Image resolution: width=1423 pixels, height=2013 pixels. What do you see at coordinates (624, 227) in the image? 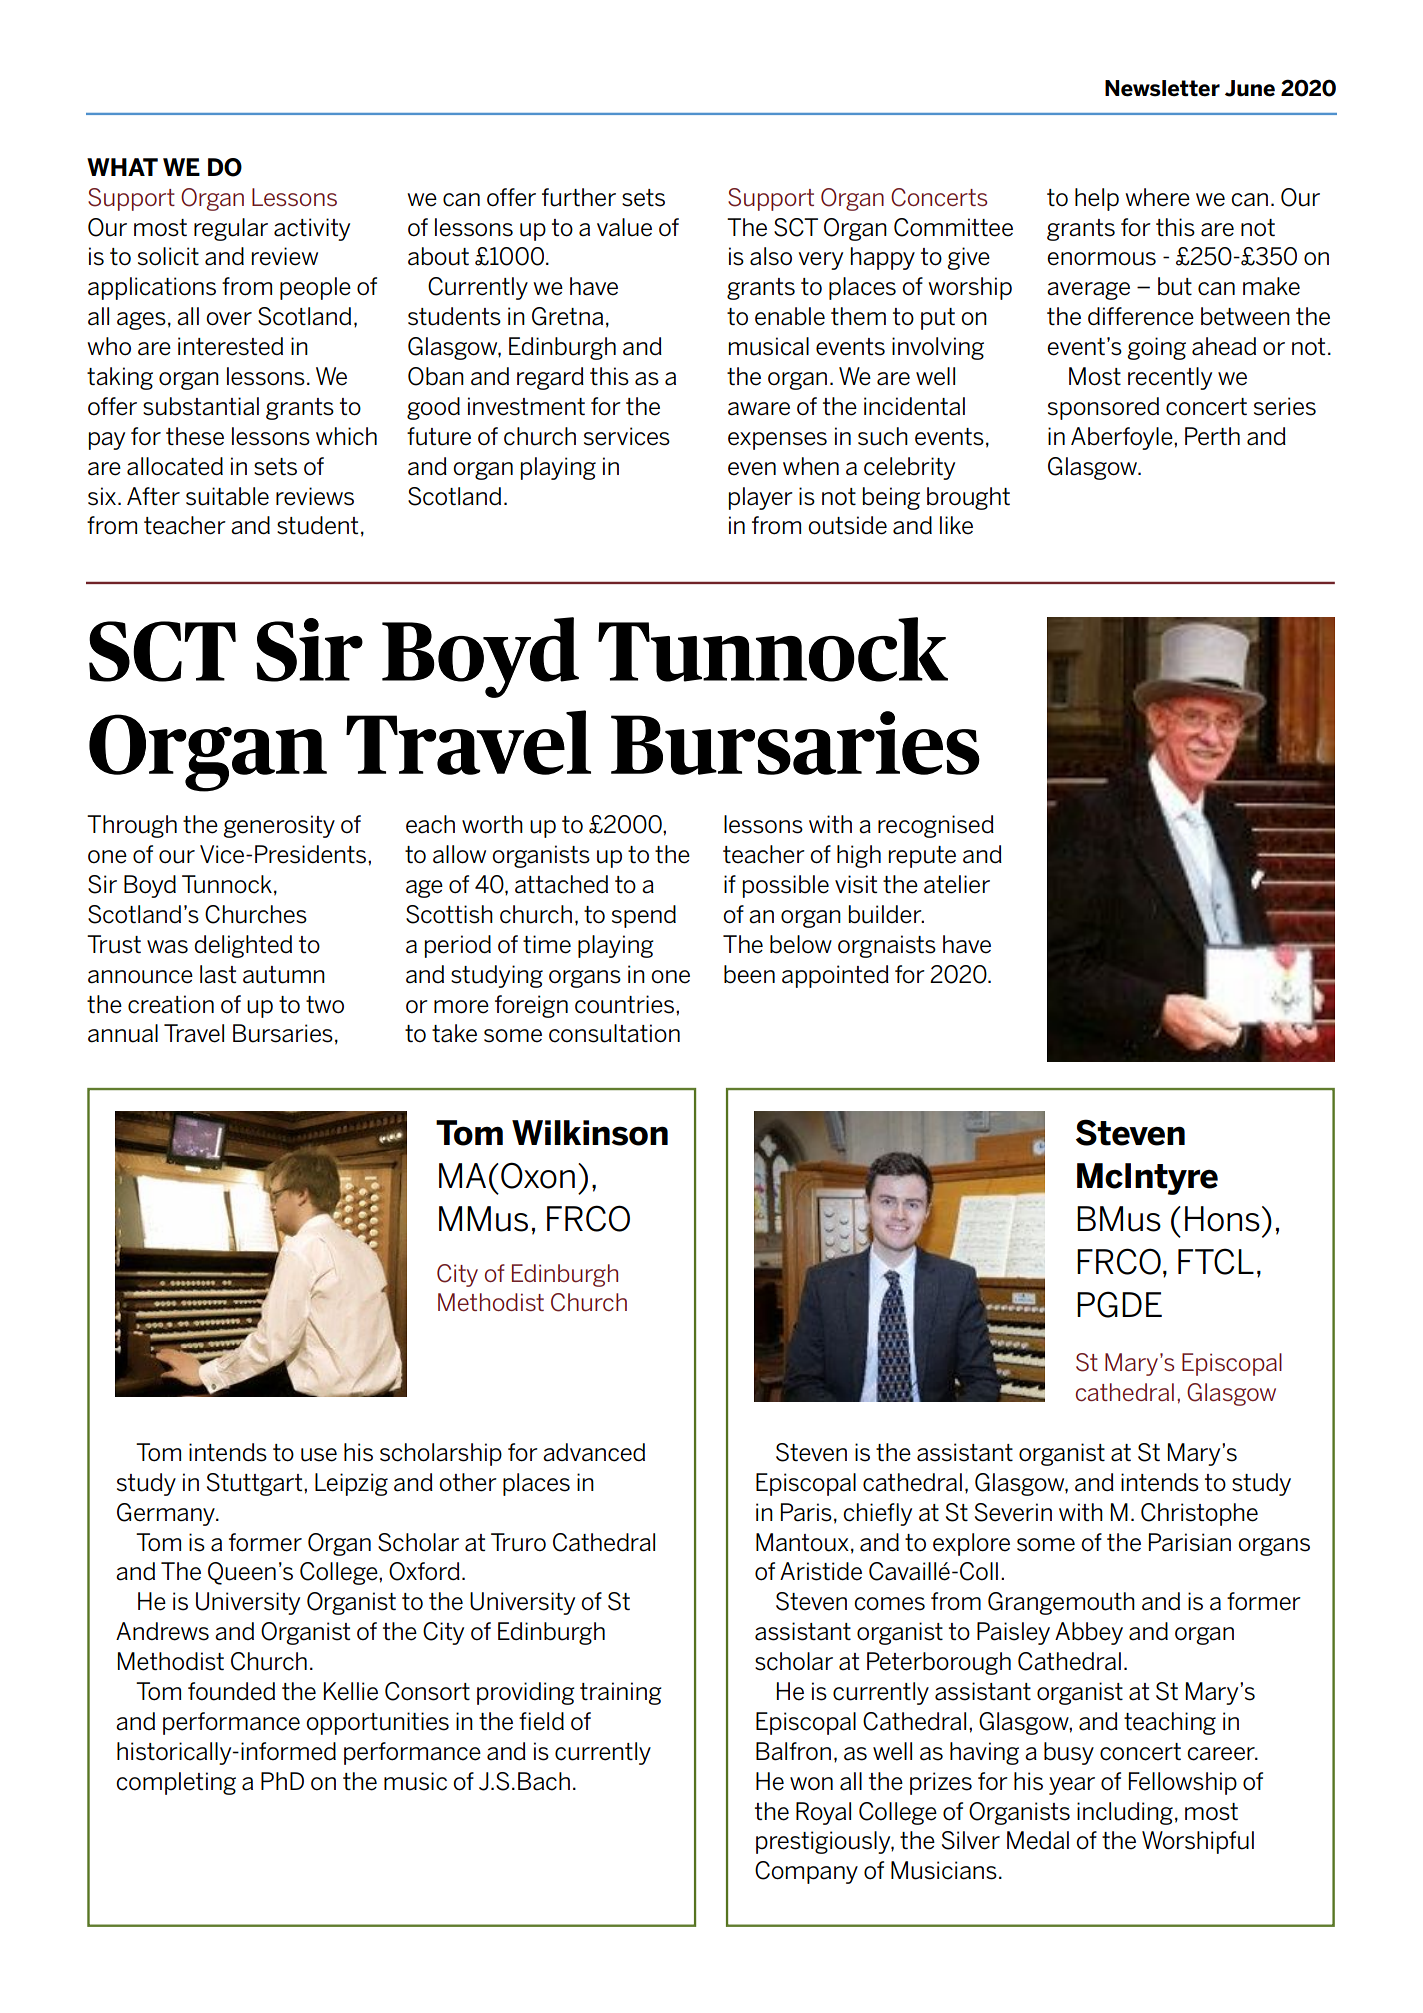
I see `value` at bounding box center [624, 227].
